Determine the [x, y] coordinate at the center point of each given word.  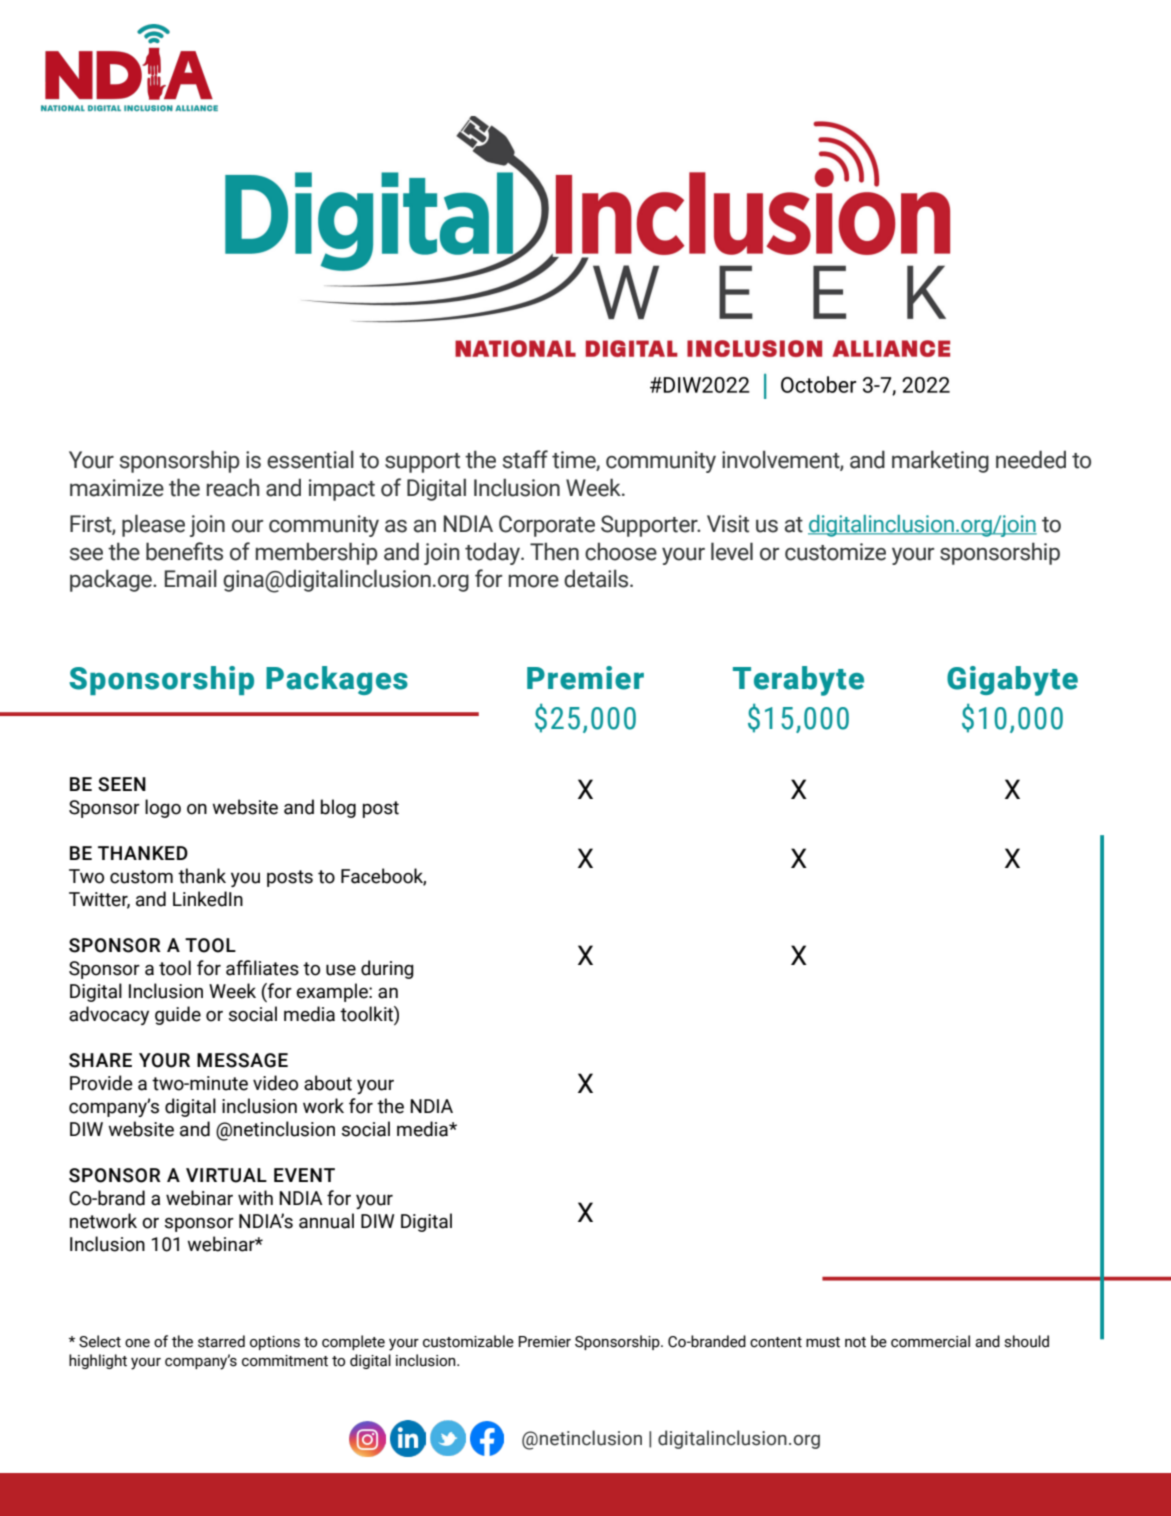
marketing [940, 461]
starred [221, 1341]
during [387, 969]
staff [525, 459]
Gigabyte [1012, 681]
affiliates [262, 968]
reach [233, 487]
